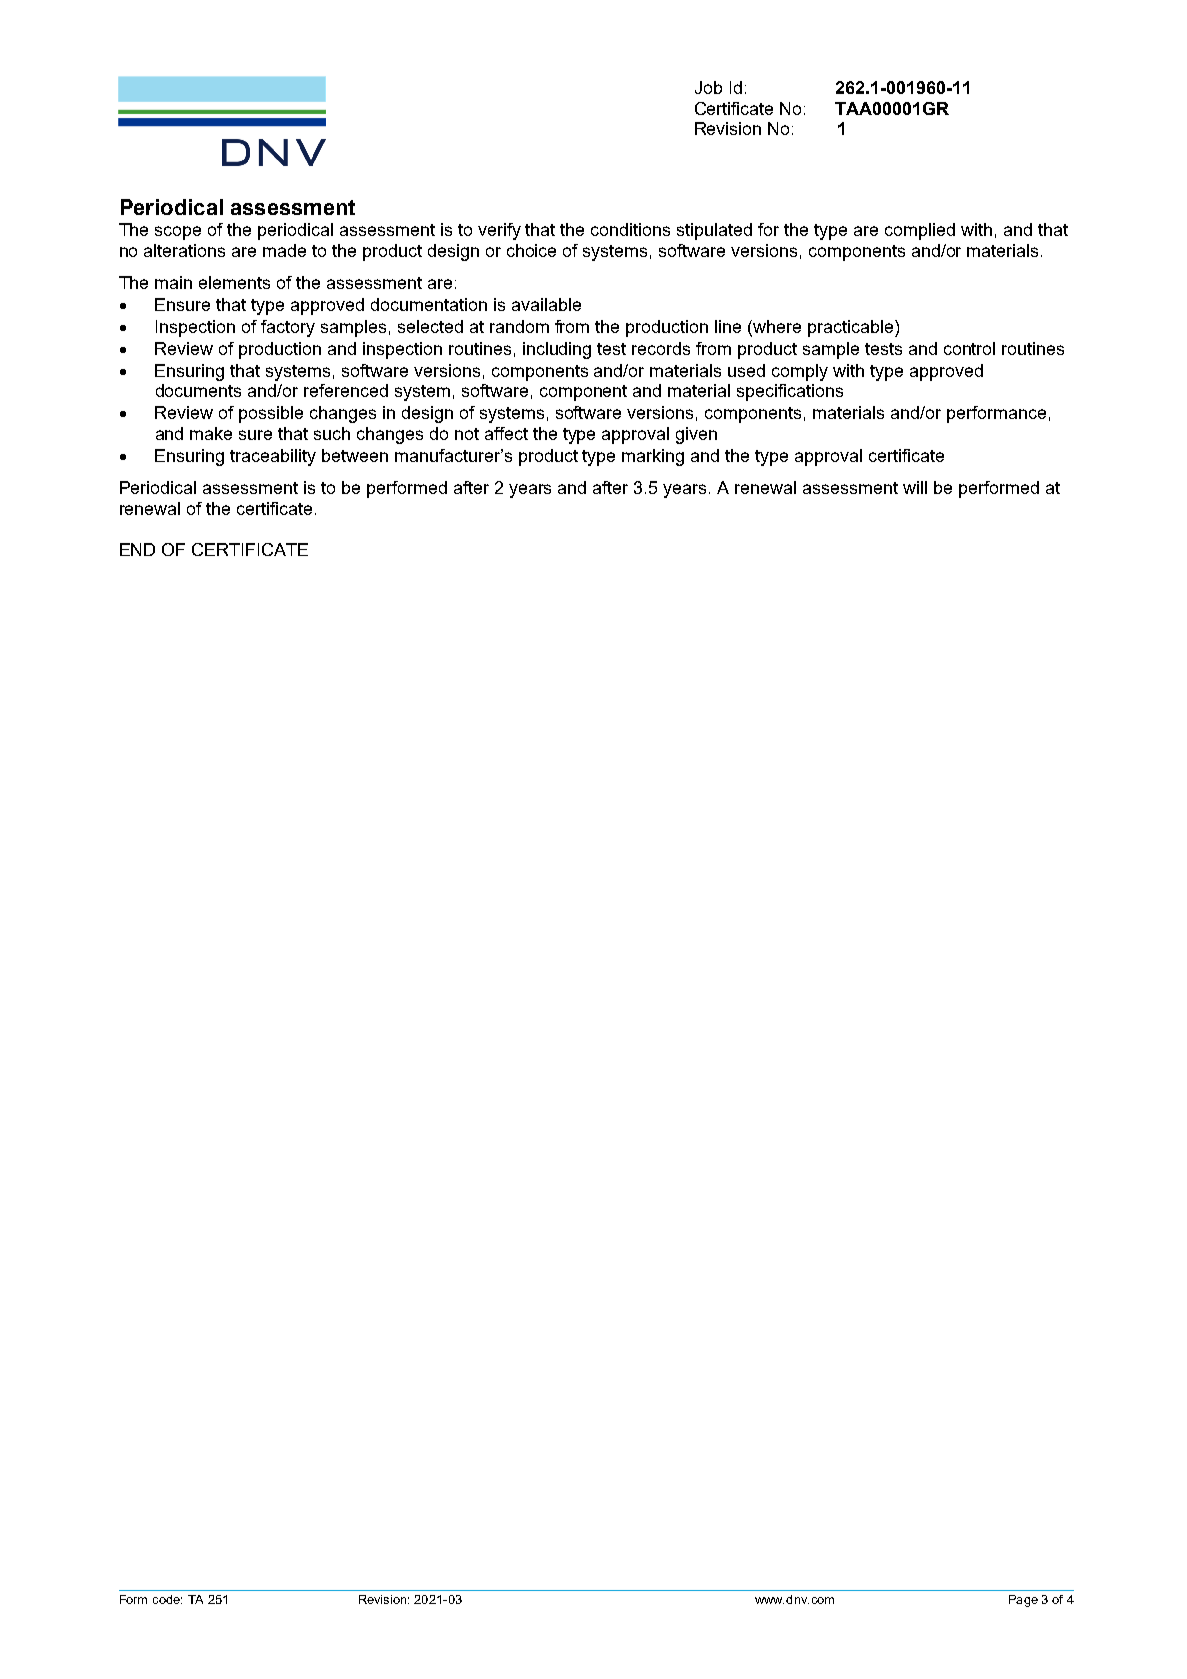  I want to click on between, so click(355, 455).
